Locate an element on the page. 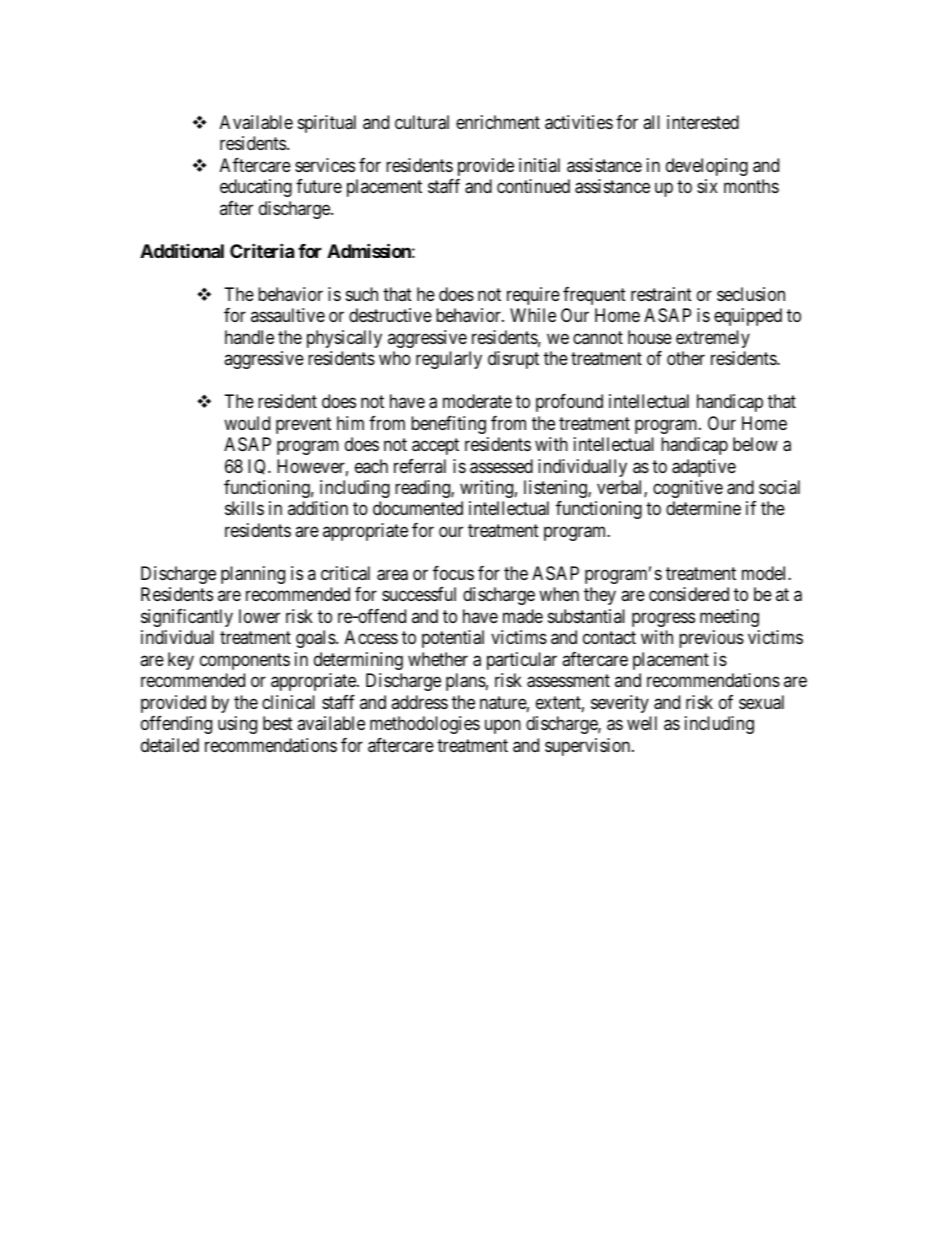  enrichment is located at coordinates (498, 122).
